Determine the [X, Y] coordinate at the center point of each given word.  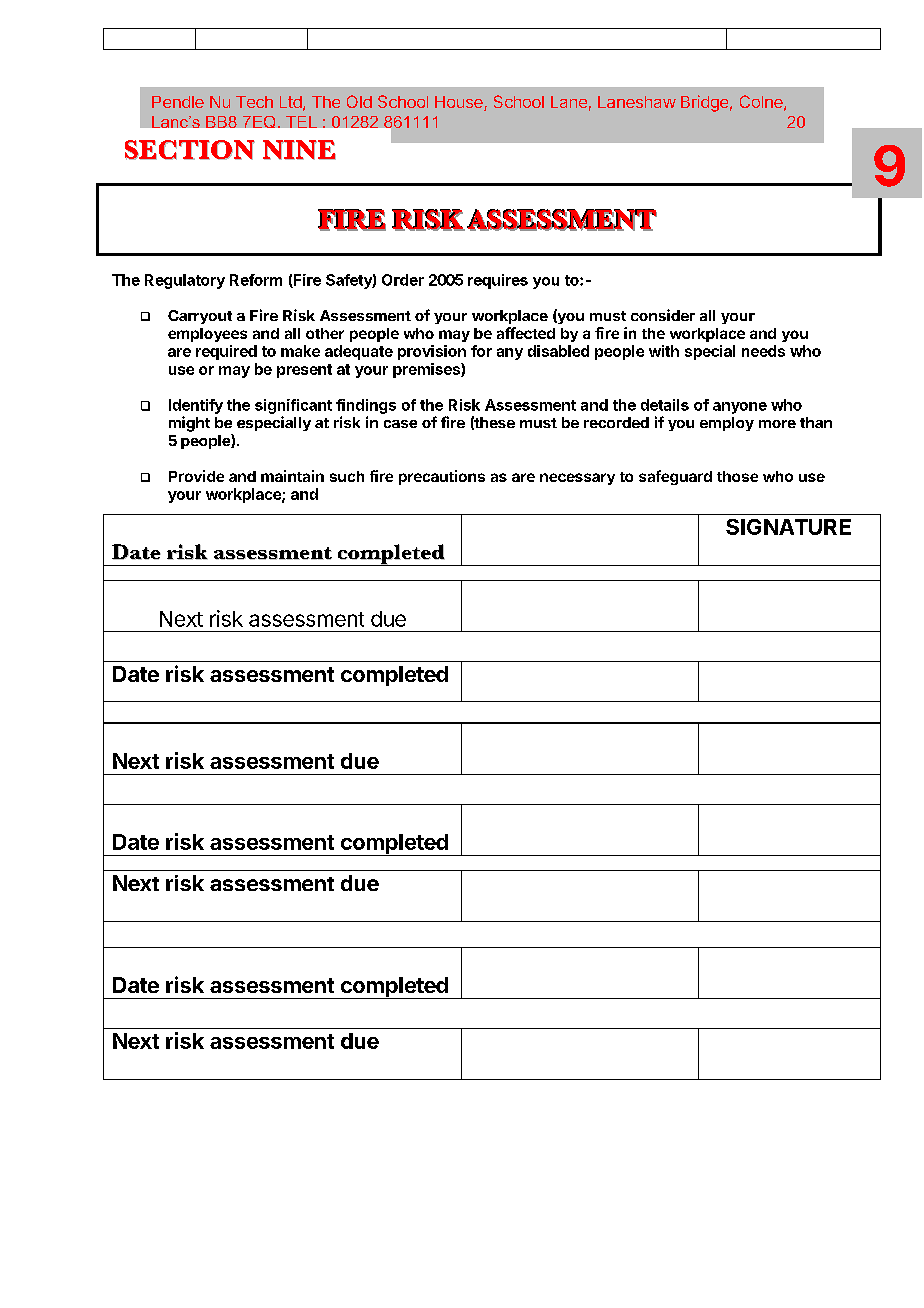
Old [359, 101]
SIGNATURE [788, 527]
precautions [442, 477]
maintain [292, 476]
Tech [254, 102]
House [460, 103]
